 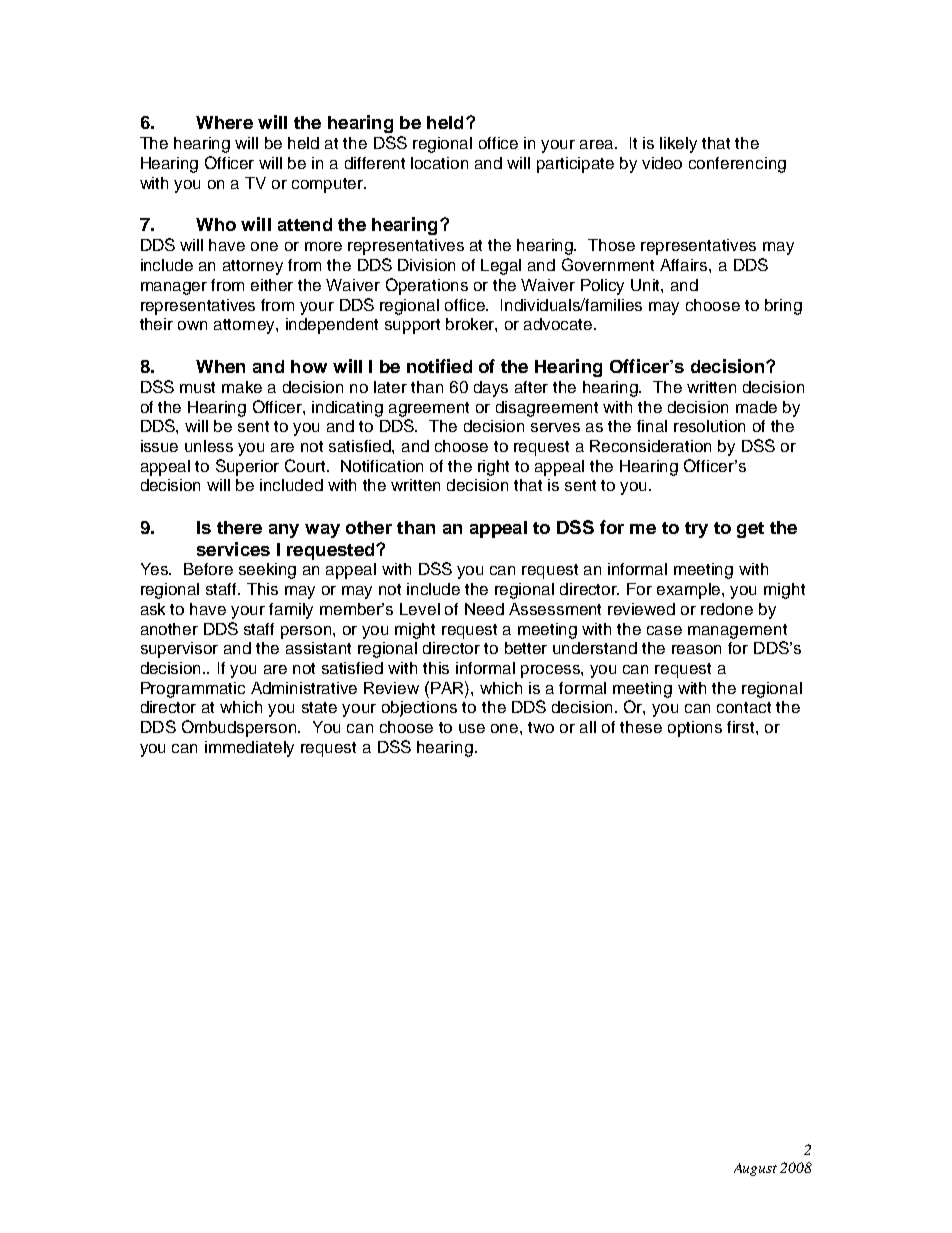 What do you see at coordinates (224, 122) in the document?
I see `Where` at bounding box center [224, 122].
